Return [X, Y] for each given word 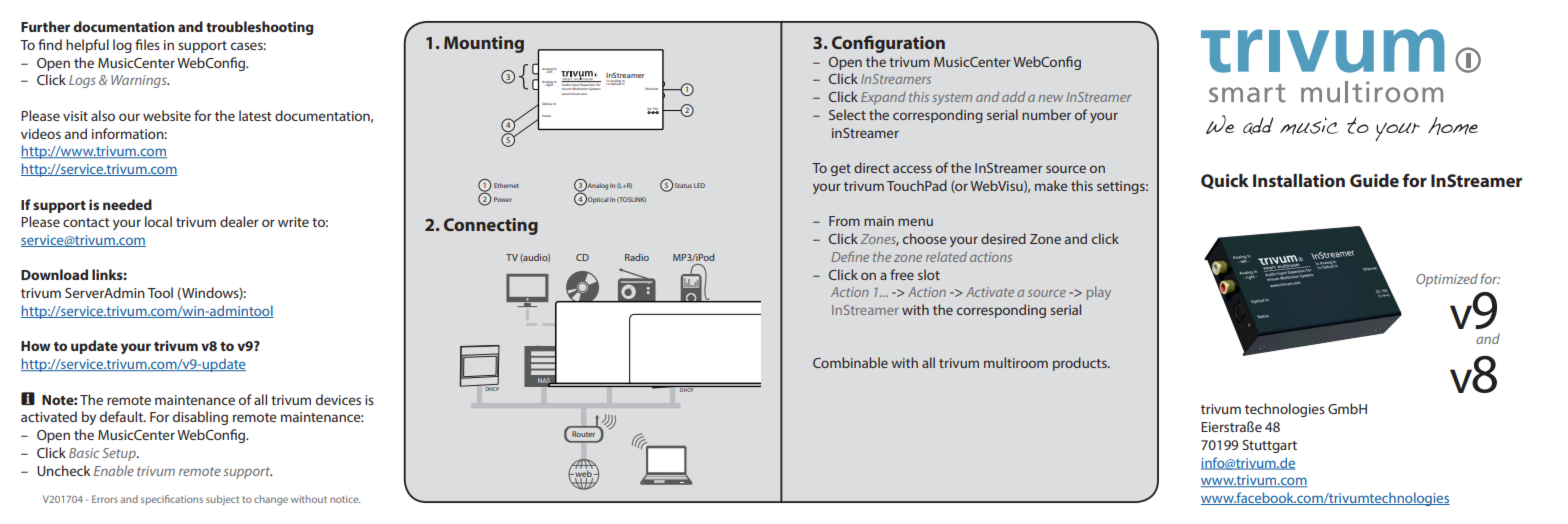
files [147, 44]
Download [54, 274]
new [1050, 98]
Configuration [888, 44]
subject [222, 500]
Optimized [1447, 280]
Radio [637, 257]
